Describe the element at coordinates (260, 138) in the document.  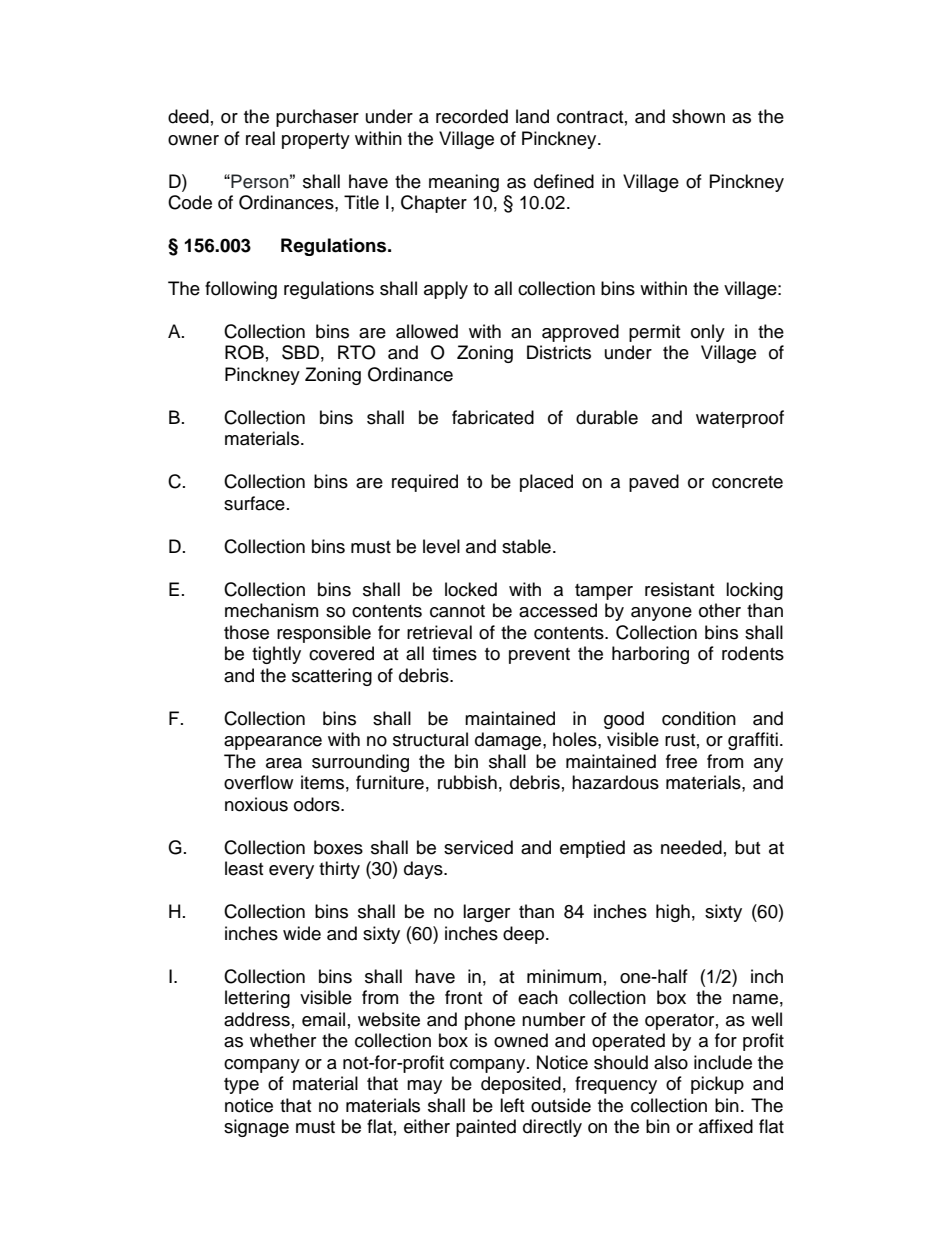
I see `real` at that location.
